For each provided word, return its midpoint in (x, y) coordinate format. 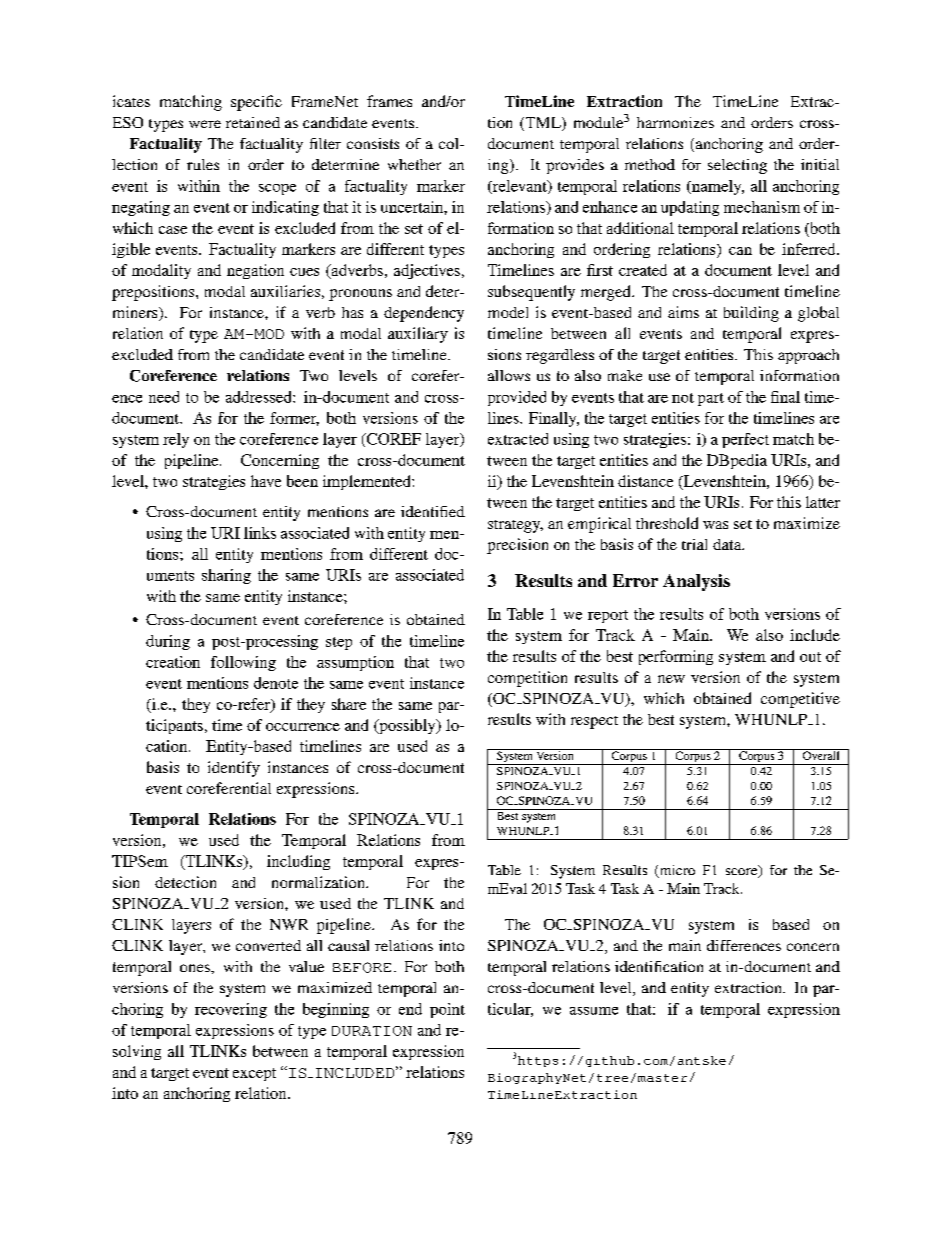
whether (414, 164)
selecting (737, 166)
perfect (745, 440)
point (447, 1010)
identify (234, 769)
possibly (407, 726)
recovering (231, 1010)
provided (517, 398)
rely (176, 440)
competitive (800, 700)
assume (594, 1011)
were (205, 124)
